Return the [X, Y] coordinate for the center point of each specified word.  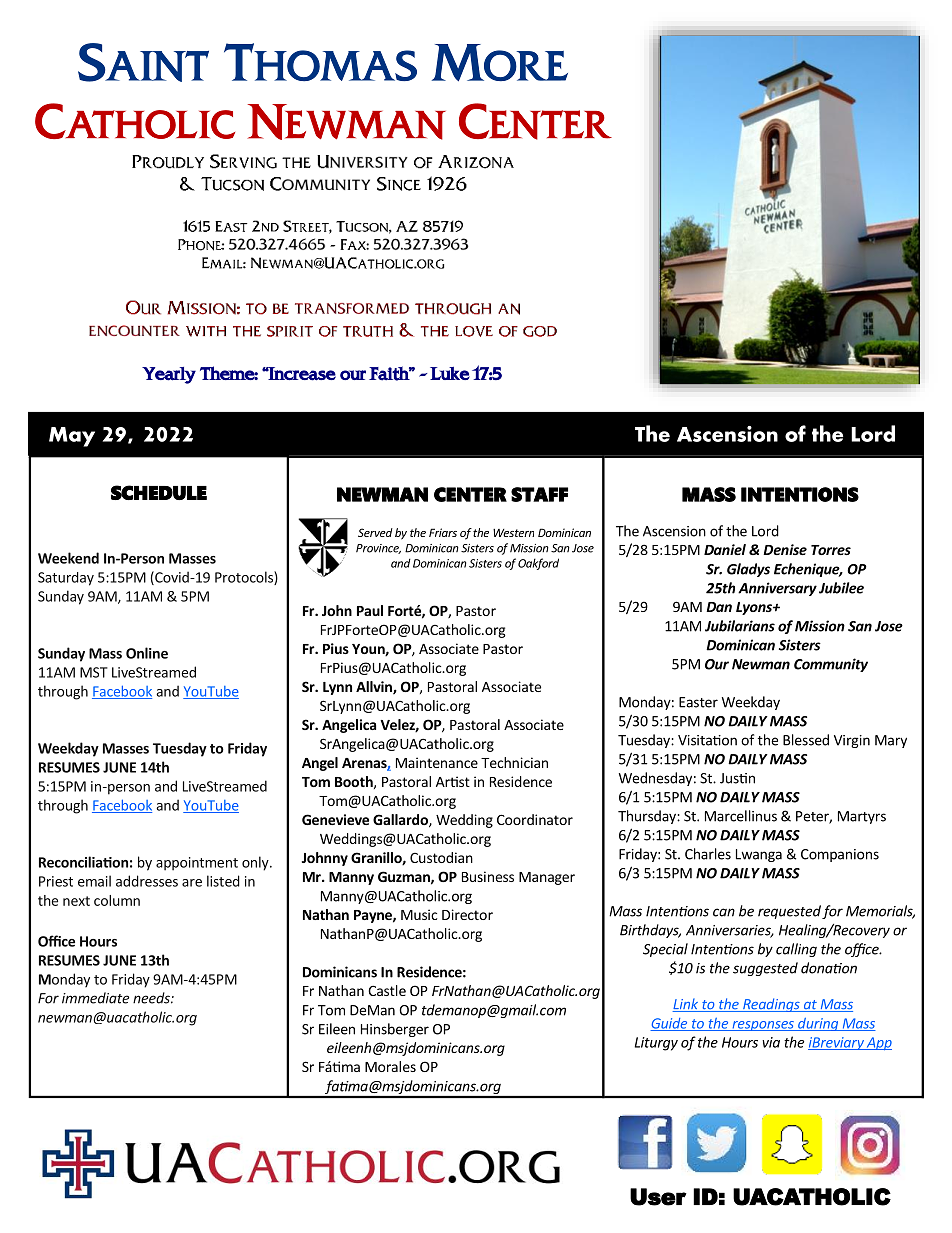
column [117, 900]
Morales [390, 1066]
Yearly [169, 375]
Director [467, 914]
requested [789, 912]
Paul [370, 610]
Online [147, 653]
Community [831, 665]
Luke [450, 373]
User [658, 1197]
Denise [785, 549]
